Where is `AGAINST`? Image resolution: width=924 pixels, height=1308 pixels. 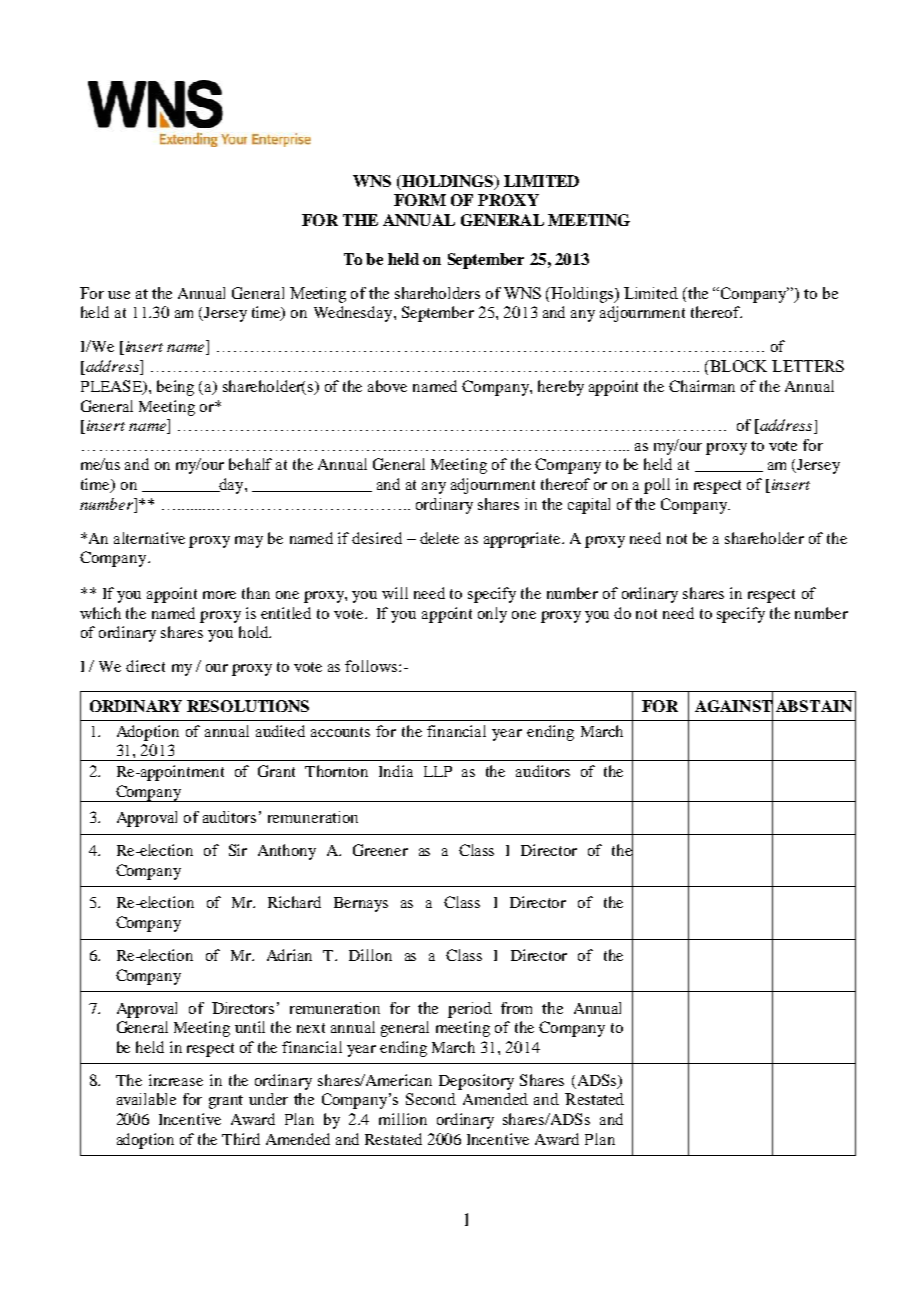
AGAINST is located at coordinates (734, 706).
